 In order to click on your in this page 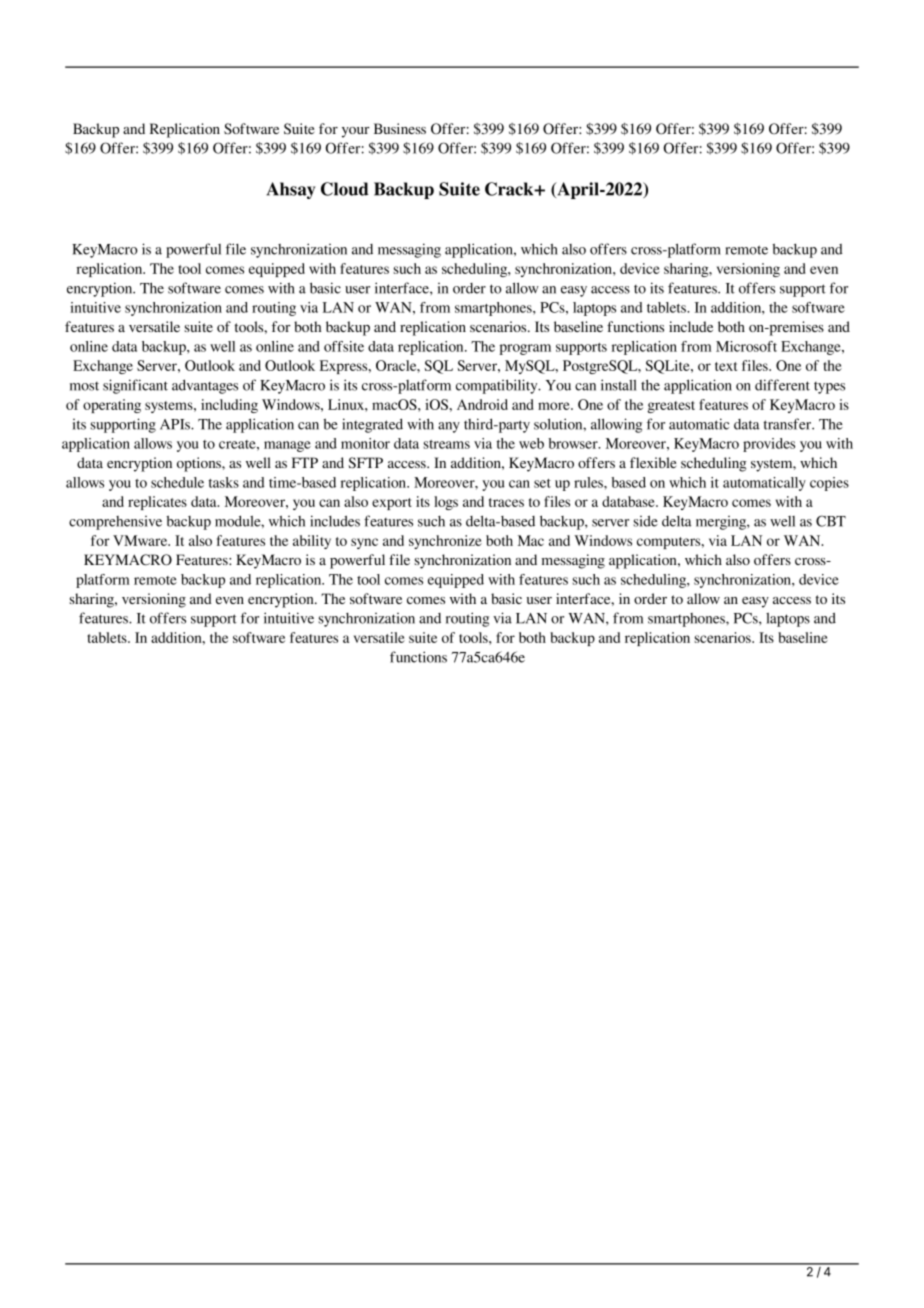, I will do `click(356, 132)`.
